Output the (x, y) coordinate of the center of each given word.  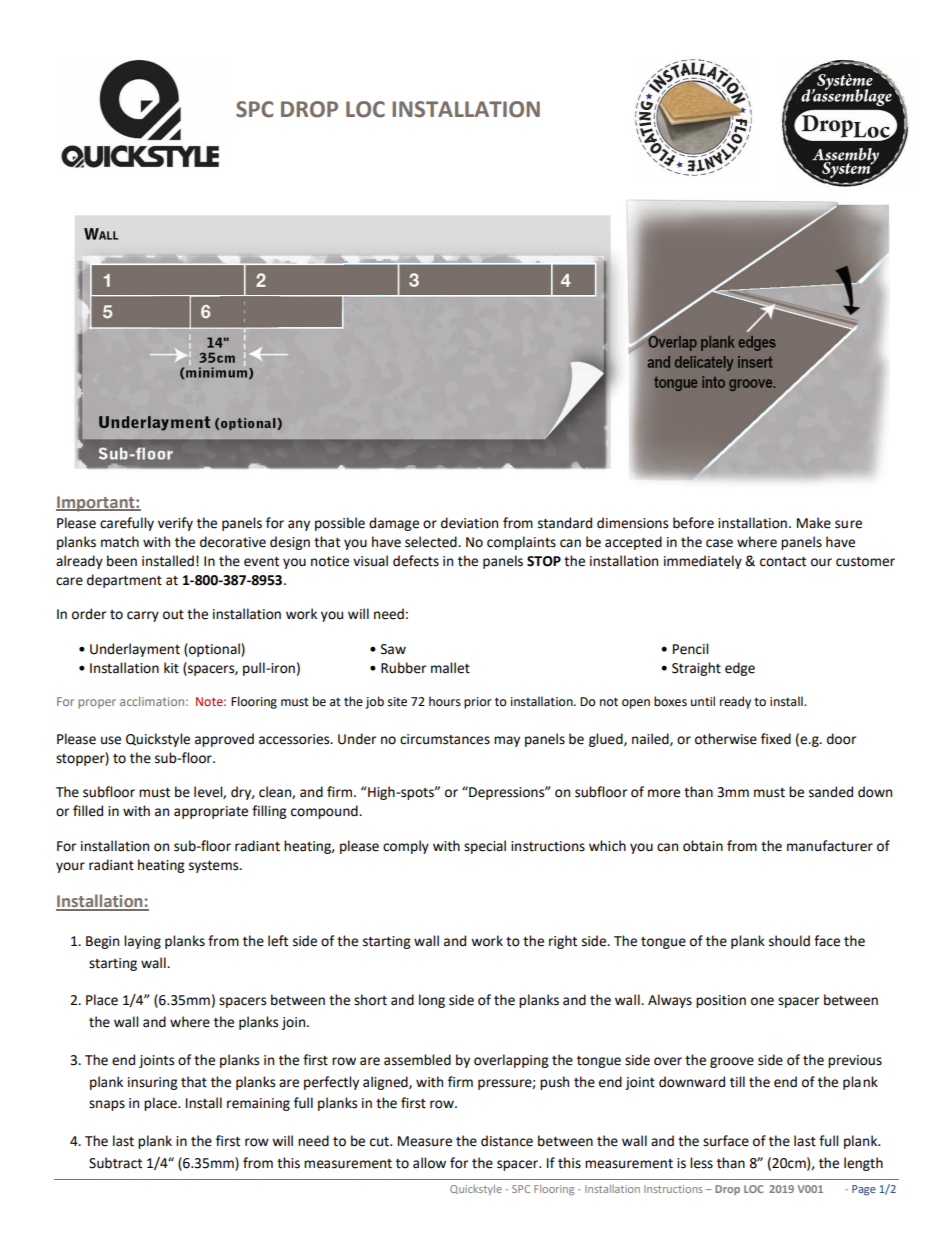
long (432, 1001)
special (485, 847)
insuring (152, 1083)
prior (478, 703)
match (120, 542)
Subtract (115, 1163)
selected (432, 542)
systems (215, 867)
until (703, 701)
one (762, 1001)
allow (429, 1163)
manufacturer (830, 846)
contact (783, 562)
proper (97, 704)
